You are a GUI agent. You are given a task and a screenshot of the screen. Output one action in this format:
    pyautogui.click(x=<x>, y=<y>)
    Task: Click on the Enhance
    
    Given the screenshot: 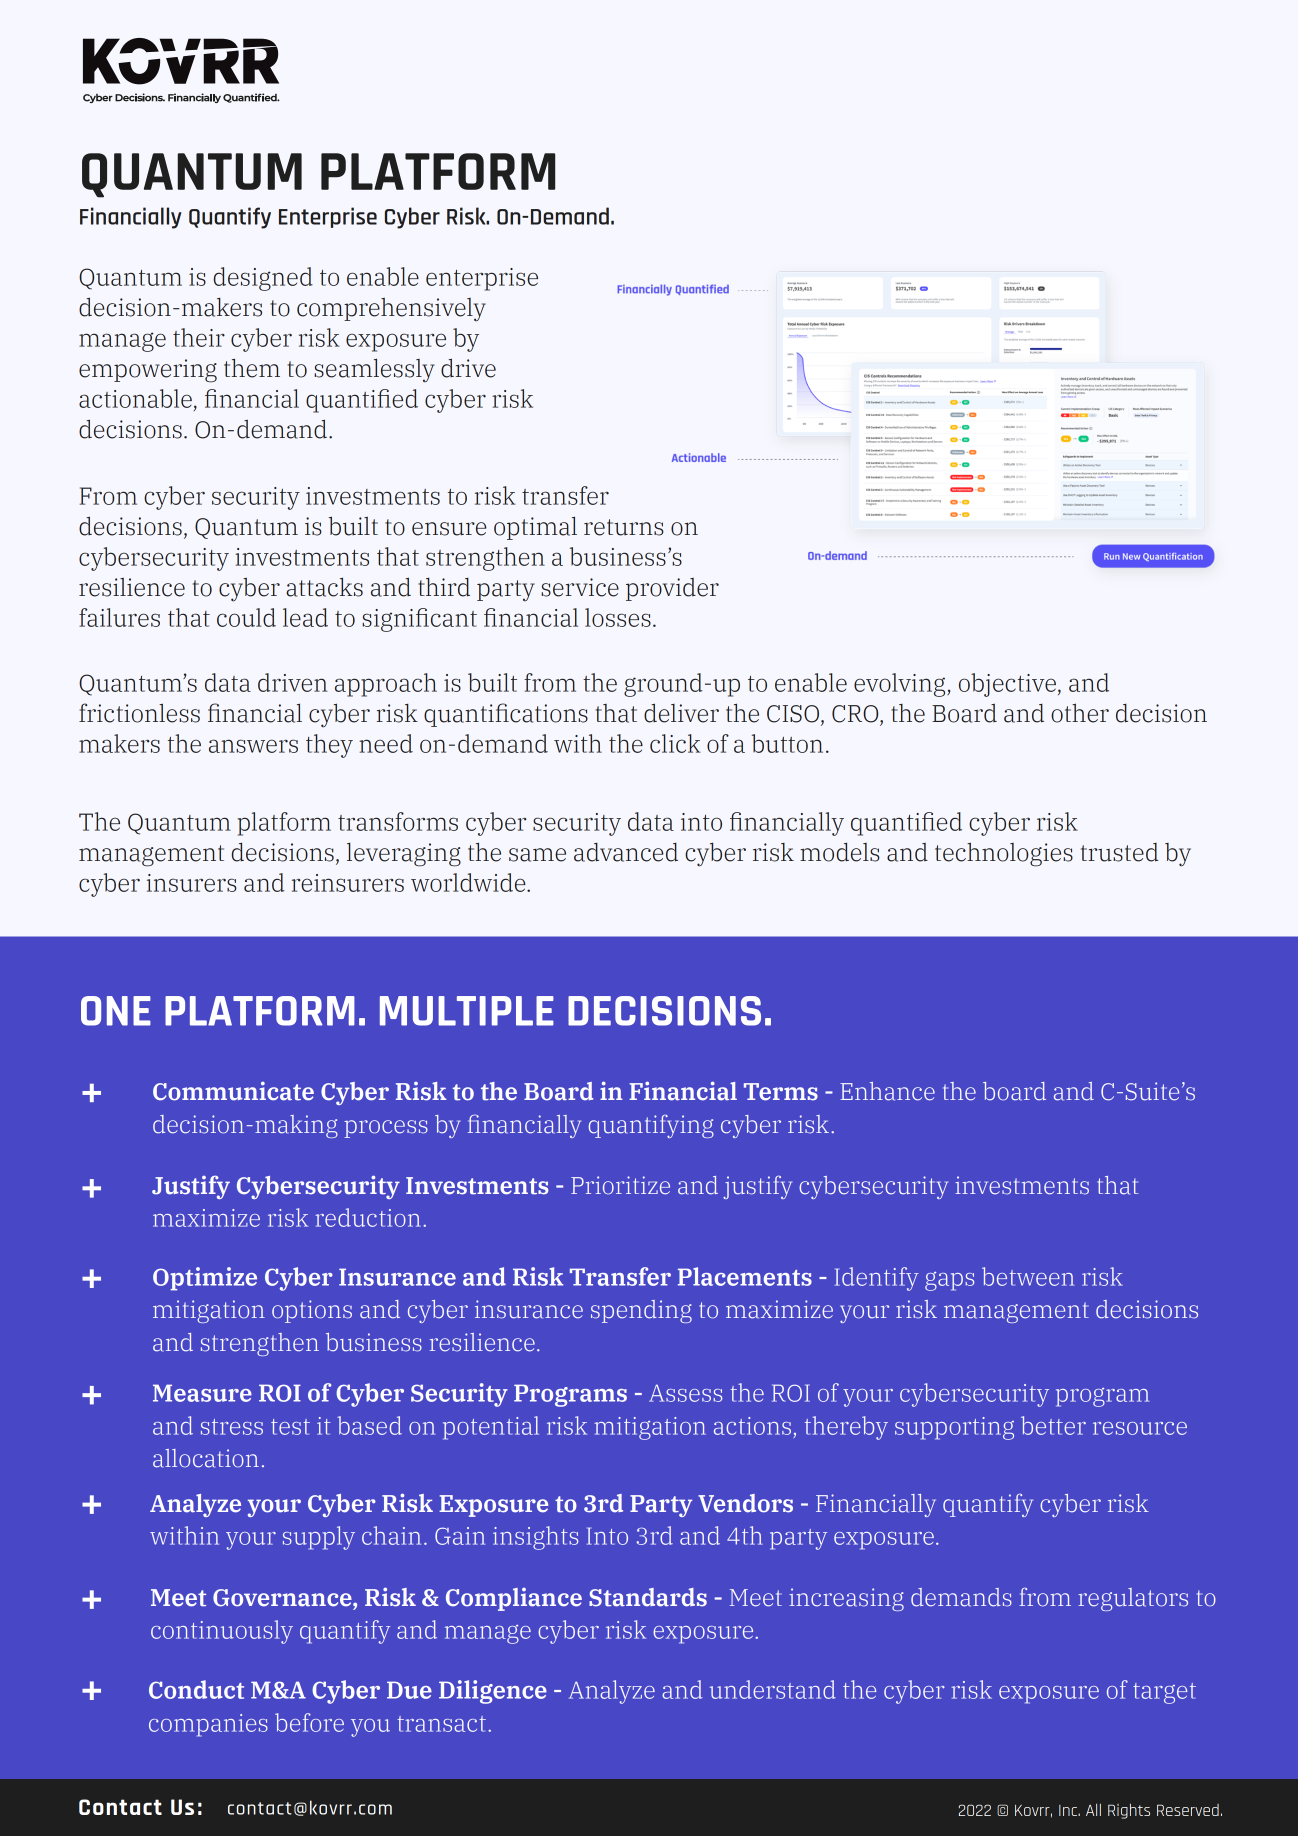 What is the action you would take?
    pyautogui.click(x=887, y=1091)
